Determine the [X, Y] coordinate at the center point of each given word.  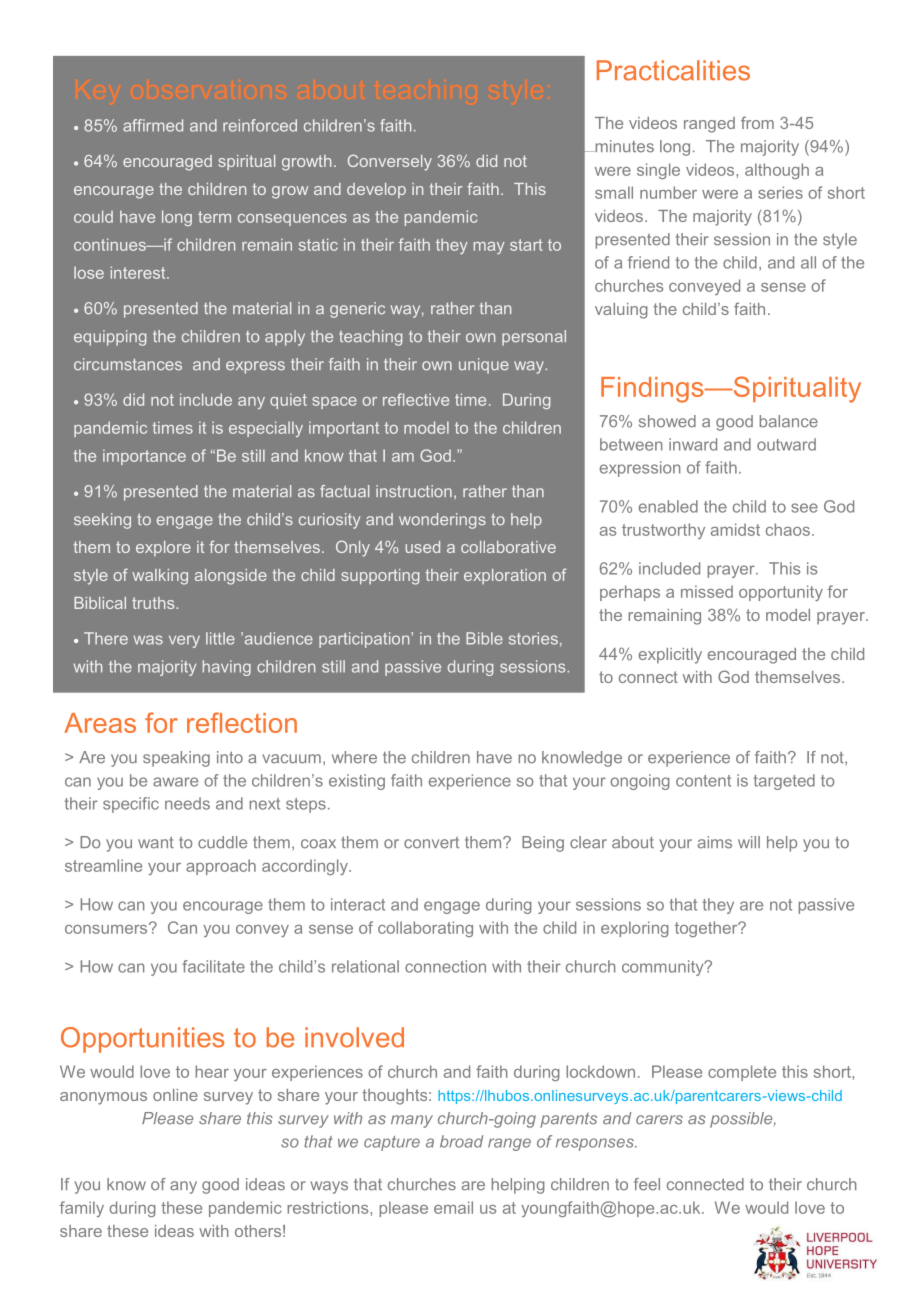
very [184, 641]
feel [647, 1184]
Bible [484, 638]
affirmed [153, 125]
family [82, 1209]
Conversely [390, 162]
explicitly [670, 656]
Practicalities [673, 70]
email [453, 1207]
